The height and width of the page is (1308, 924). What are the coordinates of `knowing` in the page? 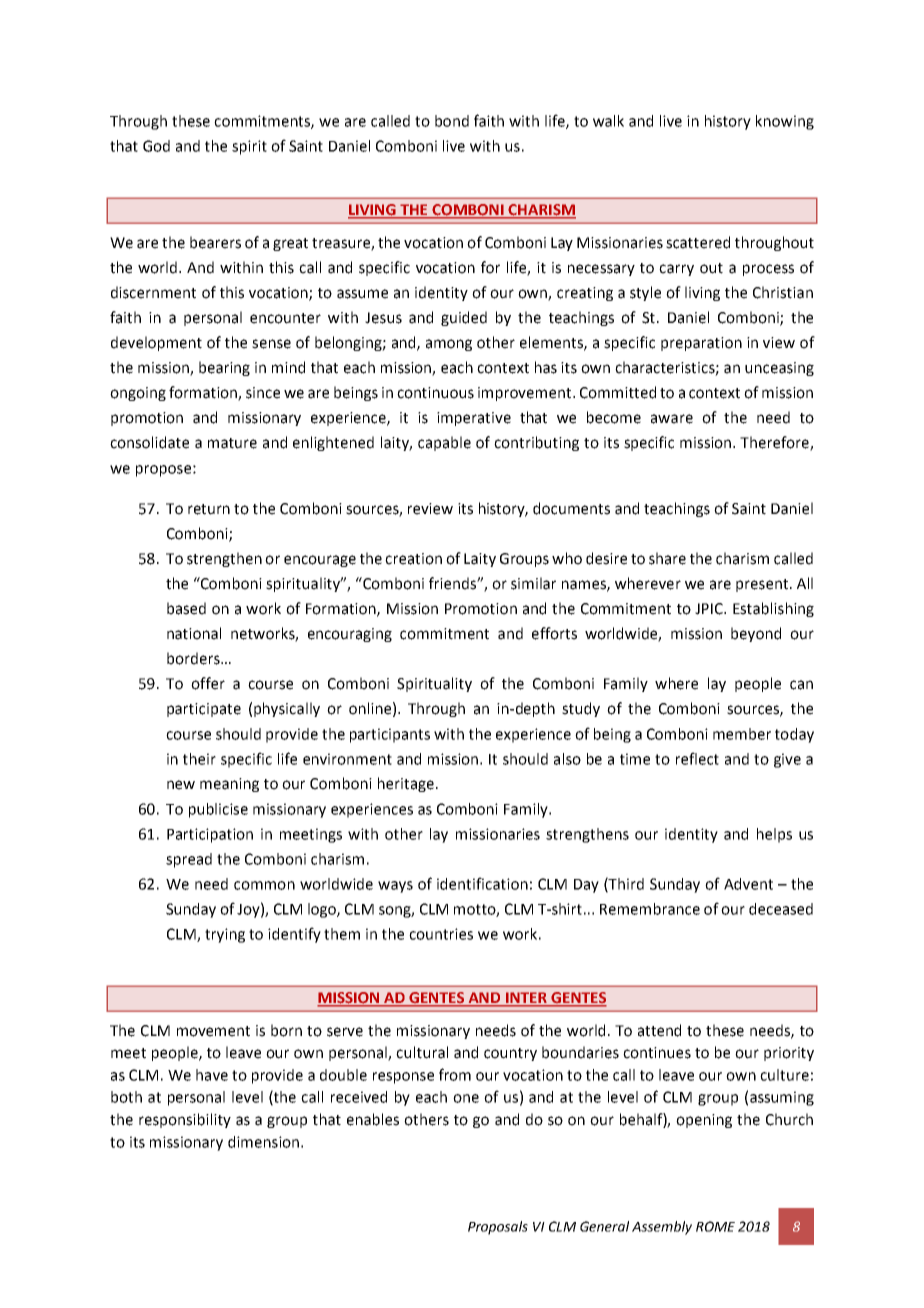 It's located at (785, 122).
